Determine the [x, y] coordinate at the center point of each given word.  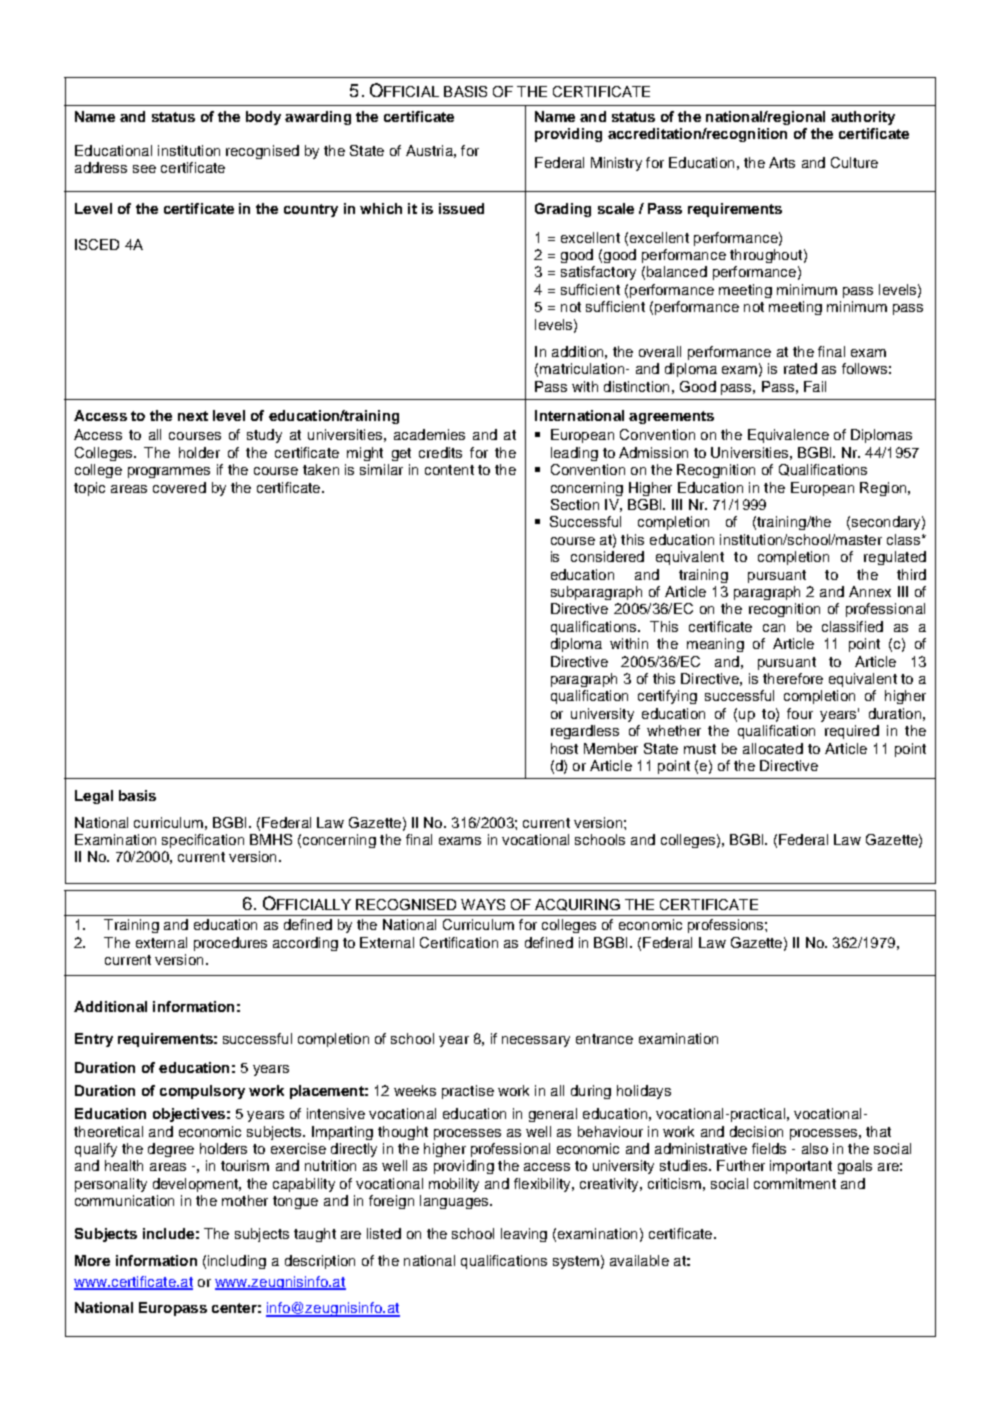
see [144, 169]
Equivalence [788, 436]
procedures [230, 944]
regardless [585, 732]
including [237, 1262]
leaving [524, 1235]
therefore [793, 678]
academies [429, 434]
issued [461, 208]
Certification [459, 942]
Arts [782, 162]
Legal [94, 797]
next [193, 416]
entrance [604, 1039]
